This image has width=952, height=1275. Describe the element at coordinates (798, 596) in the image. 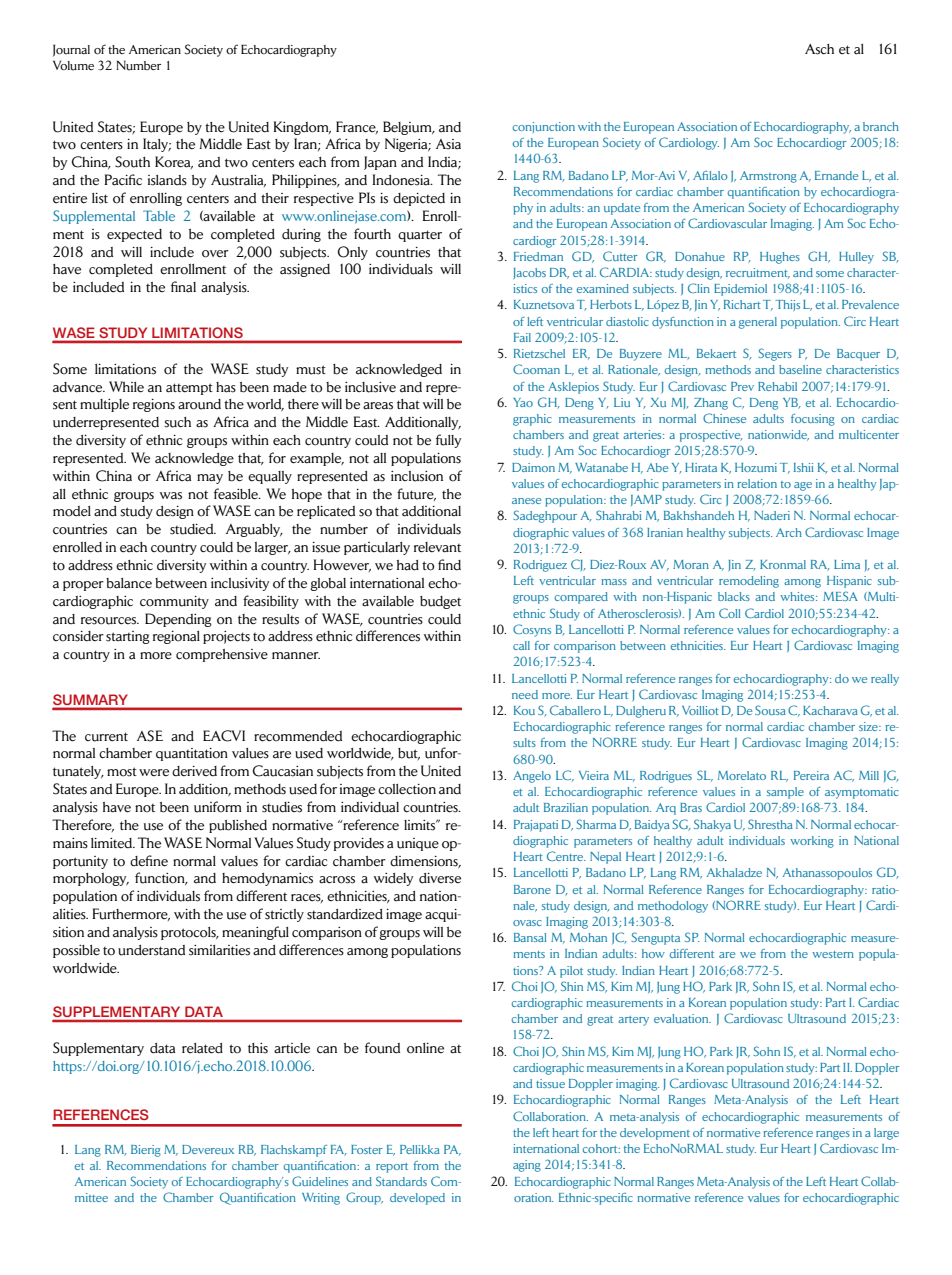

I see `whites` at that location.
